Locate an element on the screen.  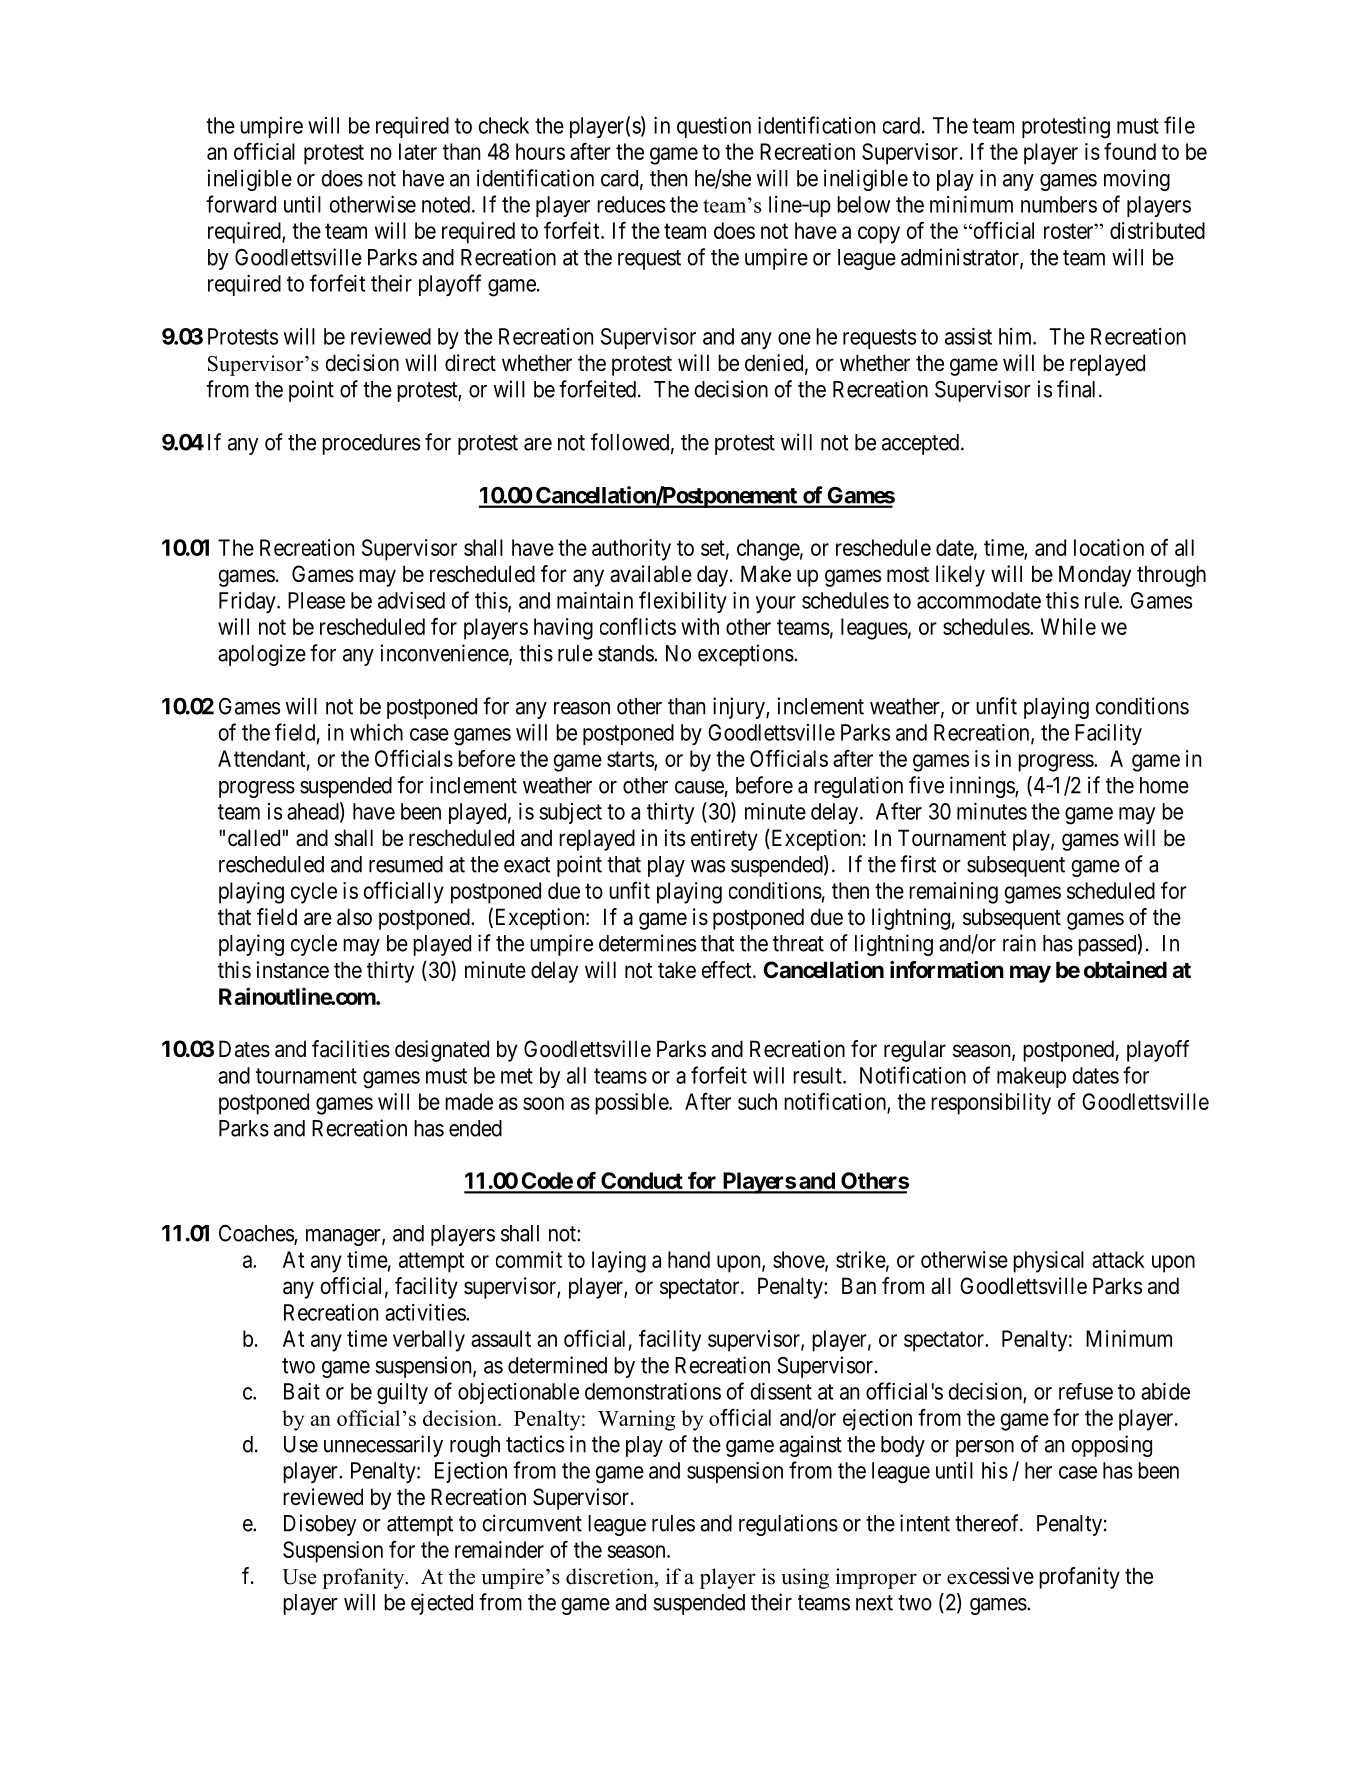
Disobey is located at coordinates (320, 1525).
